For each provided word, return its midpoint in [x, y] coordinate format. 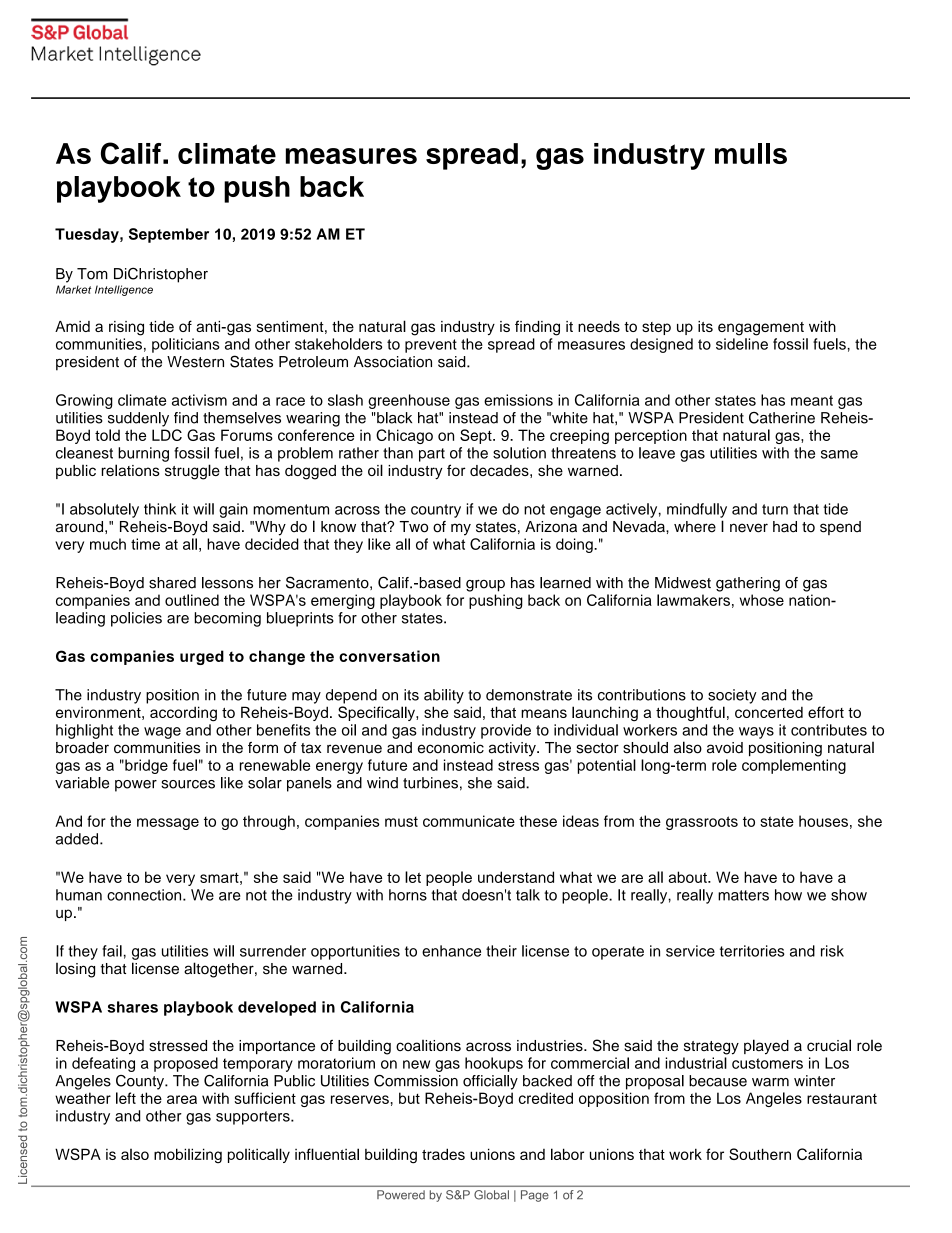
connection [145, 895]
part [432, 455]
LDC [167, 435]
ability [444, 696]
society [732, 696]
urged [202, 657]
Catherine [782, 418]
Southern [760, 1154]
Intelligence [124, 290]
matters [743, 895]
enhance [451, 951]
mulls [751, 153]
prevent [431, 346]
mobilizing [188, 1155]
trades [443, 1154]
